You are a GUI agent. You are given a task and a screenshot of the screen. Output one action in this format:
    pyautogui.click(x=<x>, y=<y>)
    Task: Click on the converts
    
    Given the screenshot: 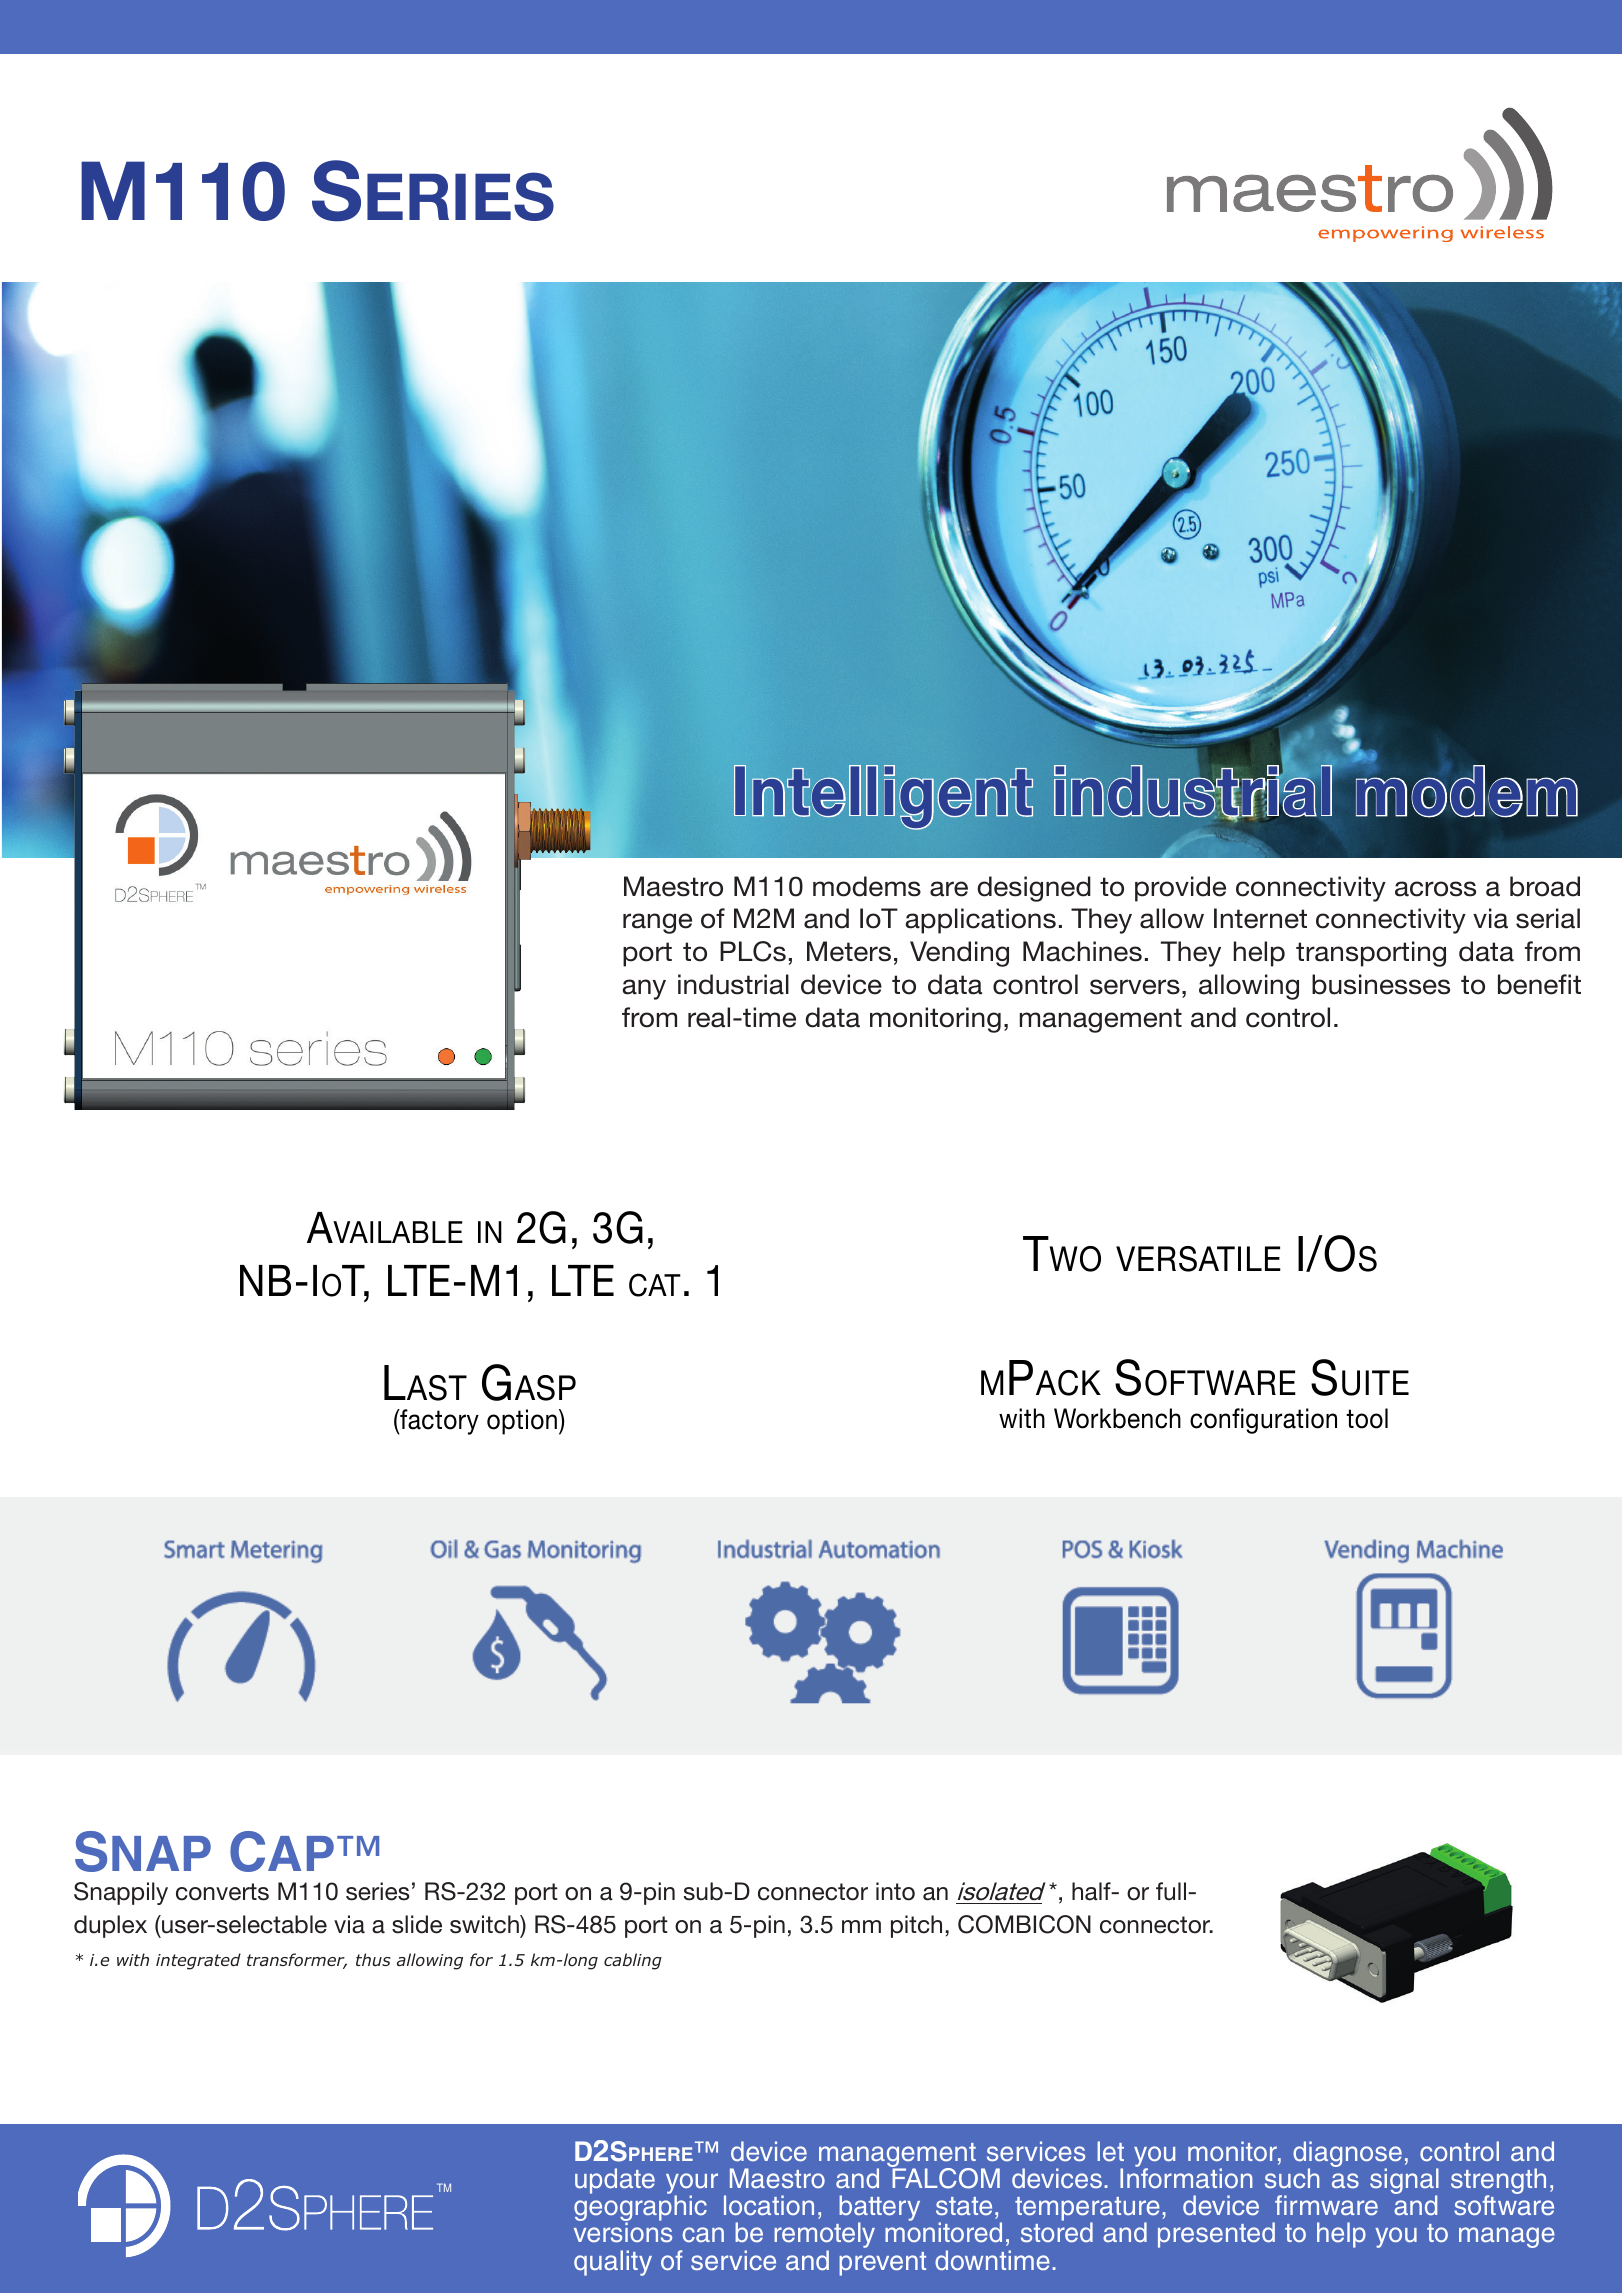 What is the action you would take?
    pyautogui.click(x=222, y=1892)
